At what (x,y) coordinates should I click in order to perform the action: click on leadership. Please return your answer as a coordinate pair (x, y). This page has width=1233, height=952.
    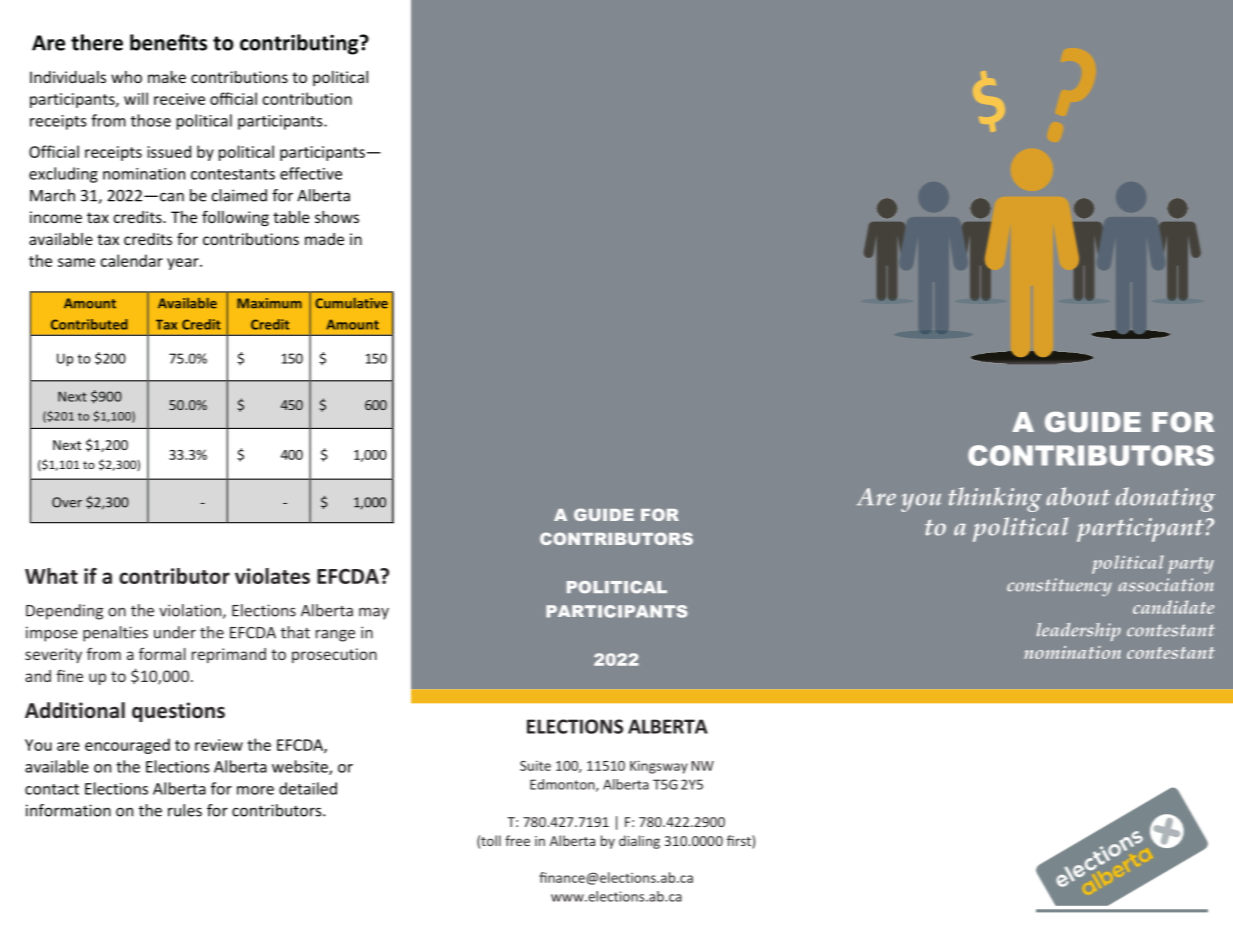
    Looking at the image, I should click on (1079, 632).
